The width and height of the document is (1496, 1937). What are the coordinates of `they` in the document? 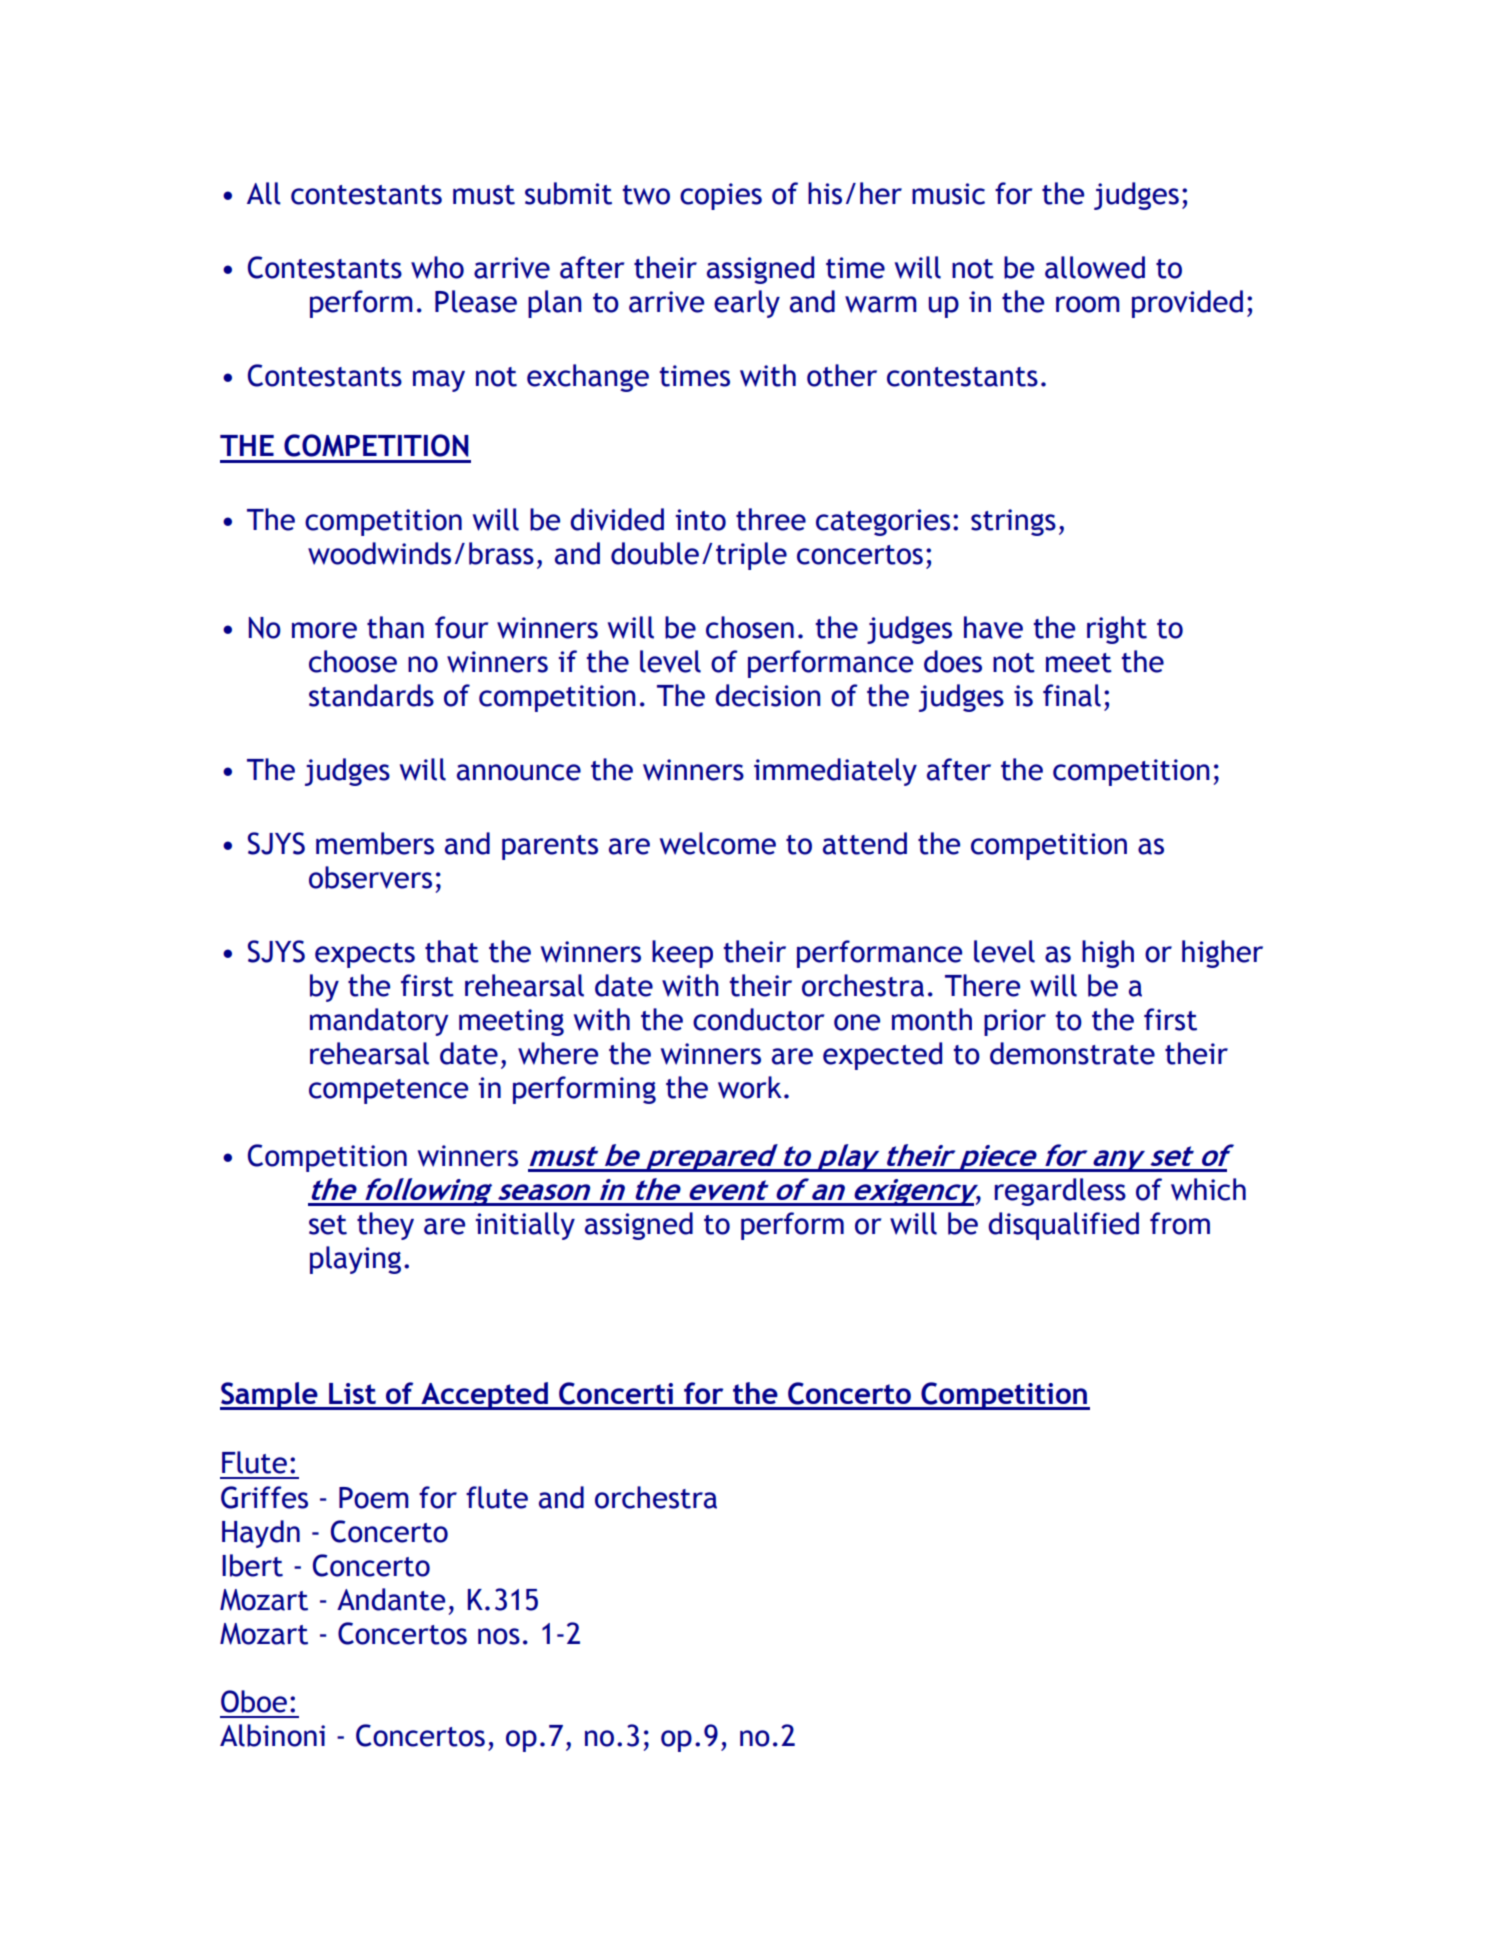 It's located at (385, 1226).
